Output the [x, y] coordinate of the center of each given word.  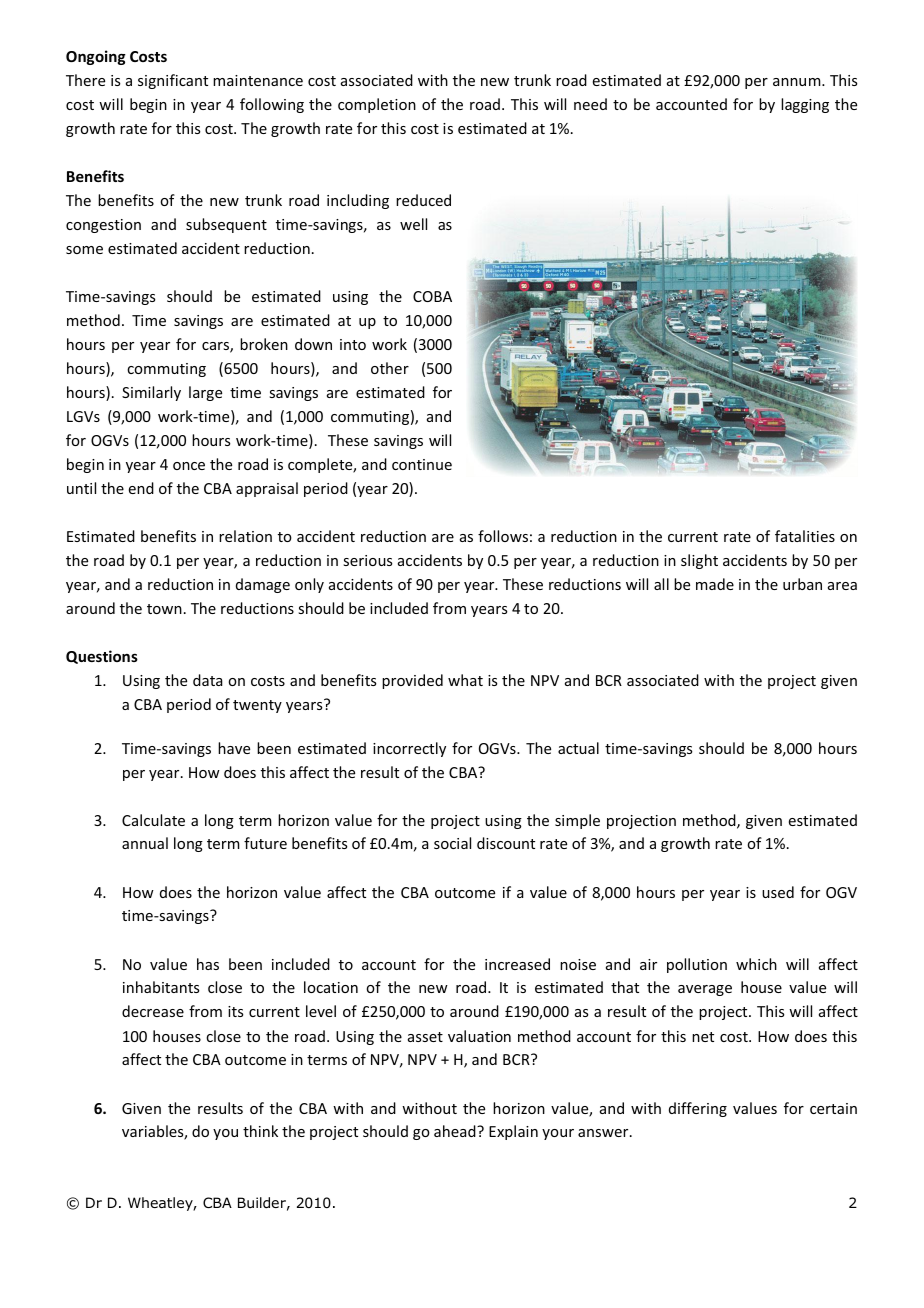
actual [578, 748]
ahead [456, 1131]
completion [377, 105]
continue [422, 464]
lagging [805, 105]
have [234, 748]
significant [173, 81]
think [260, 1131]
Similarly [151, 393]
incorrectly [409, 749]
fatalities [805, 536]
